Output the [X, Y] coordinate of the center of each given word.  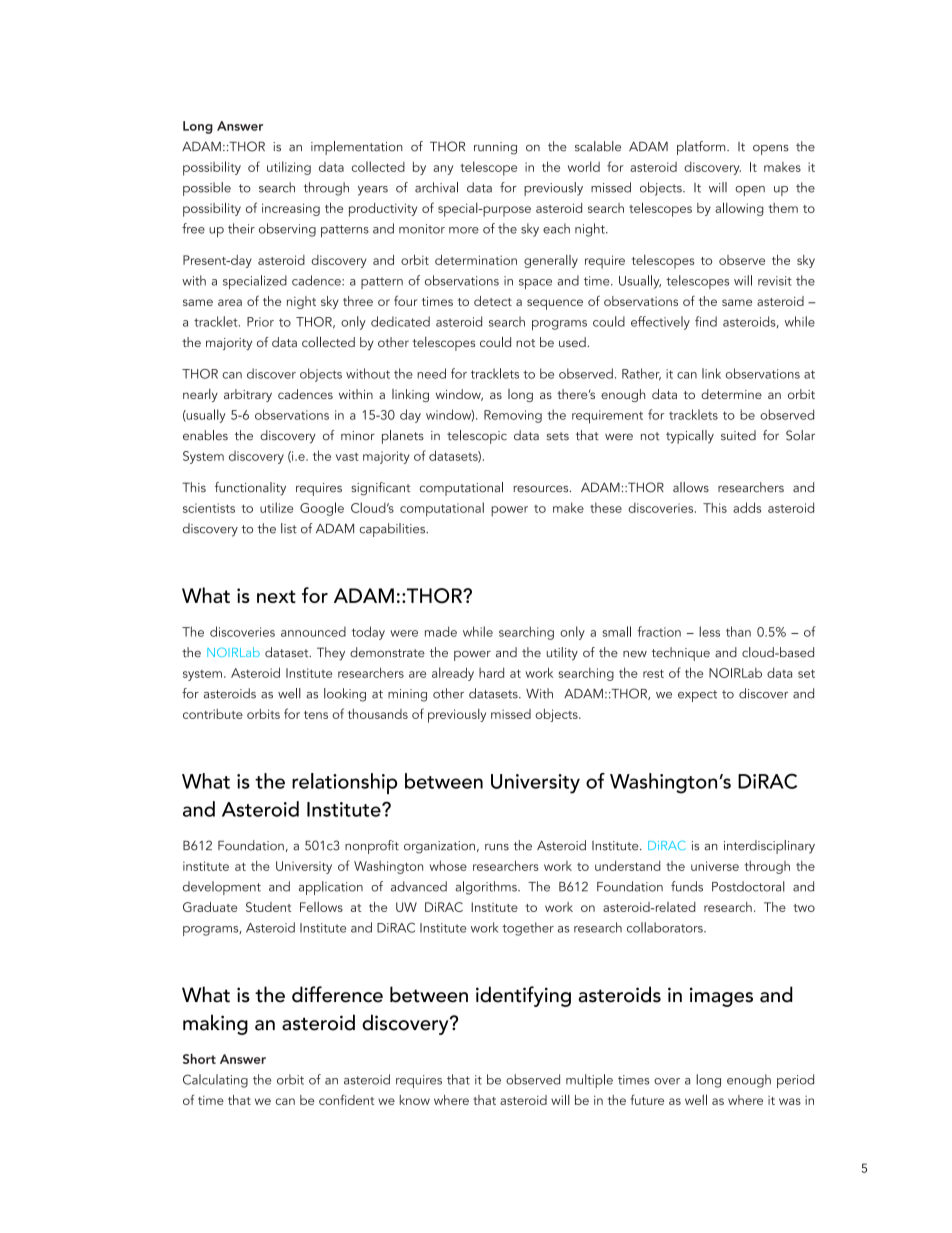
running [495, 148]
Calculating [215, 1081]
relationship [344, 783]
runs [497, 847]
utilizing [289, 168]
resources [542, 489]
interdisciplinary [769, 847]
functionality [250, 489]
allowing [739, 209]
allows [691, 487]
